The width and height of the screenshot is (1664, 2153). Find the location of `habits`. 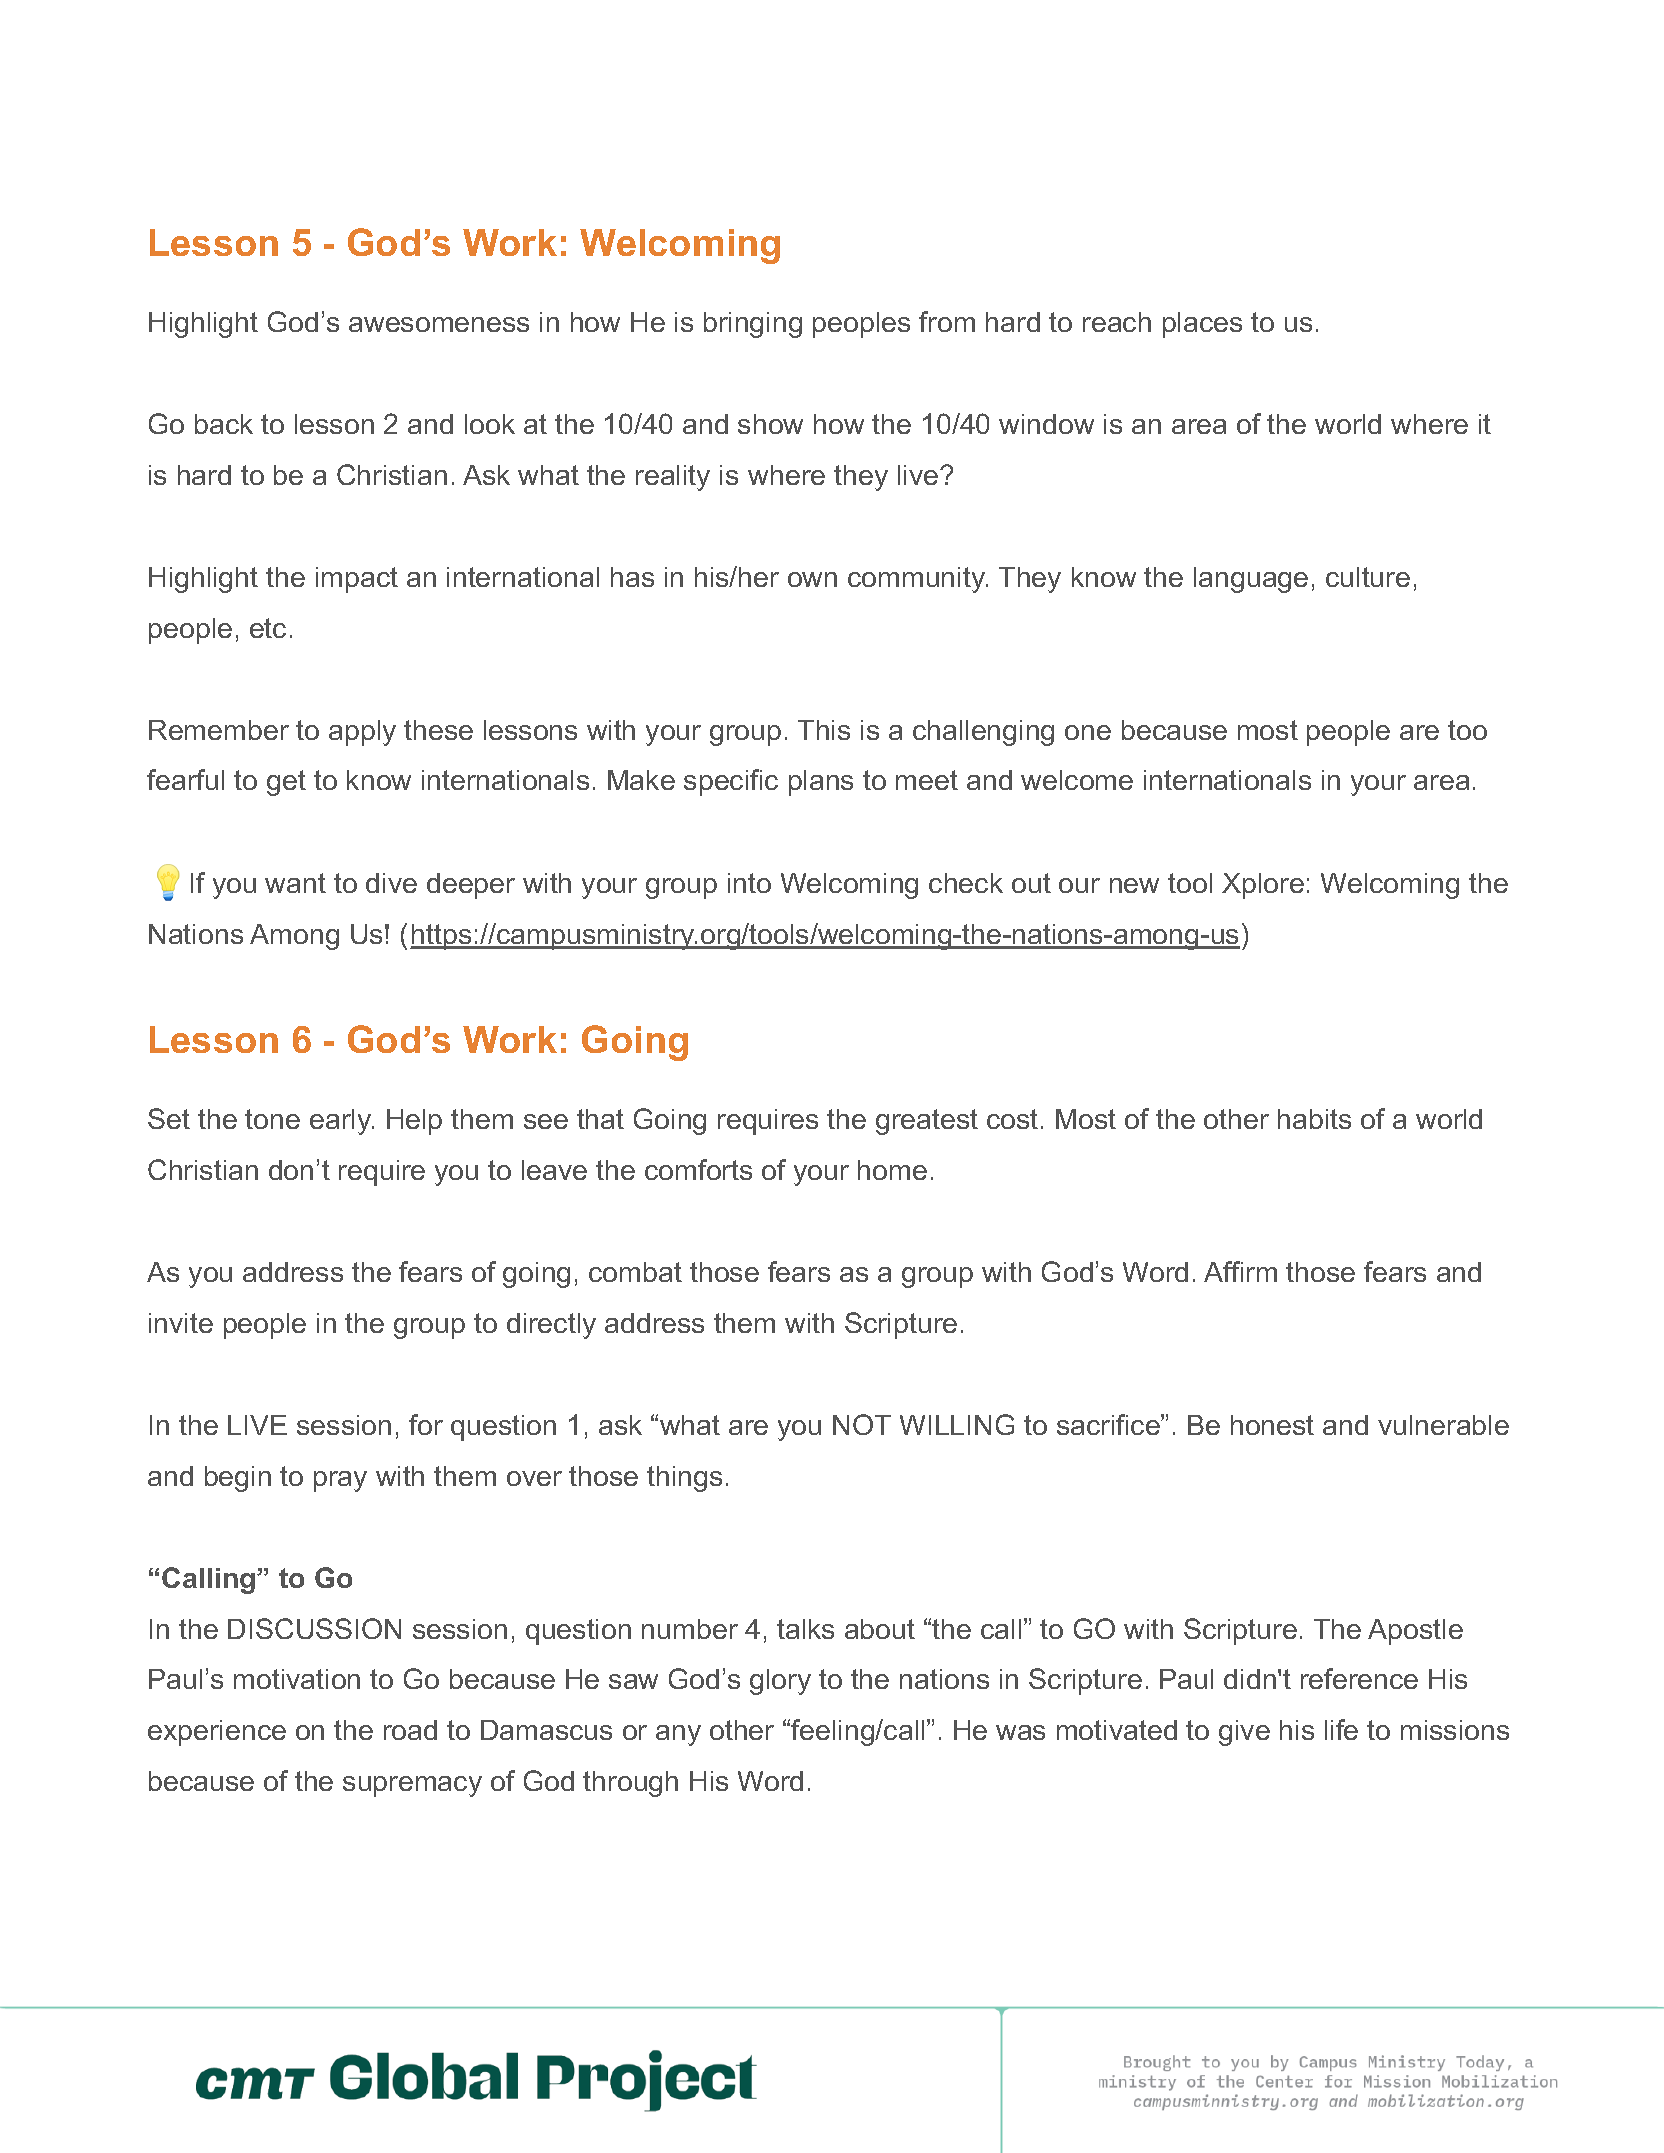

habits is located at coordinates (1314, 1119).
